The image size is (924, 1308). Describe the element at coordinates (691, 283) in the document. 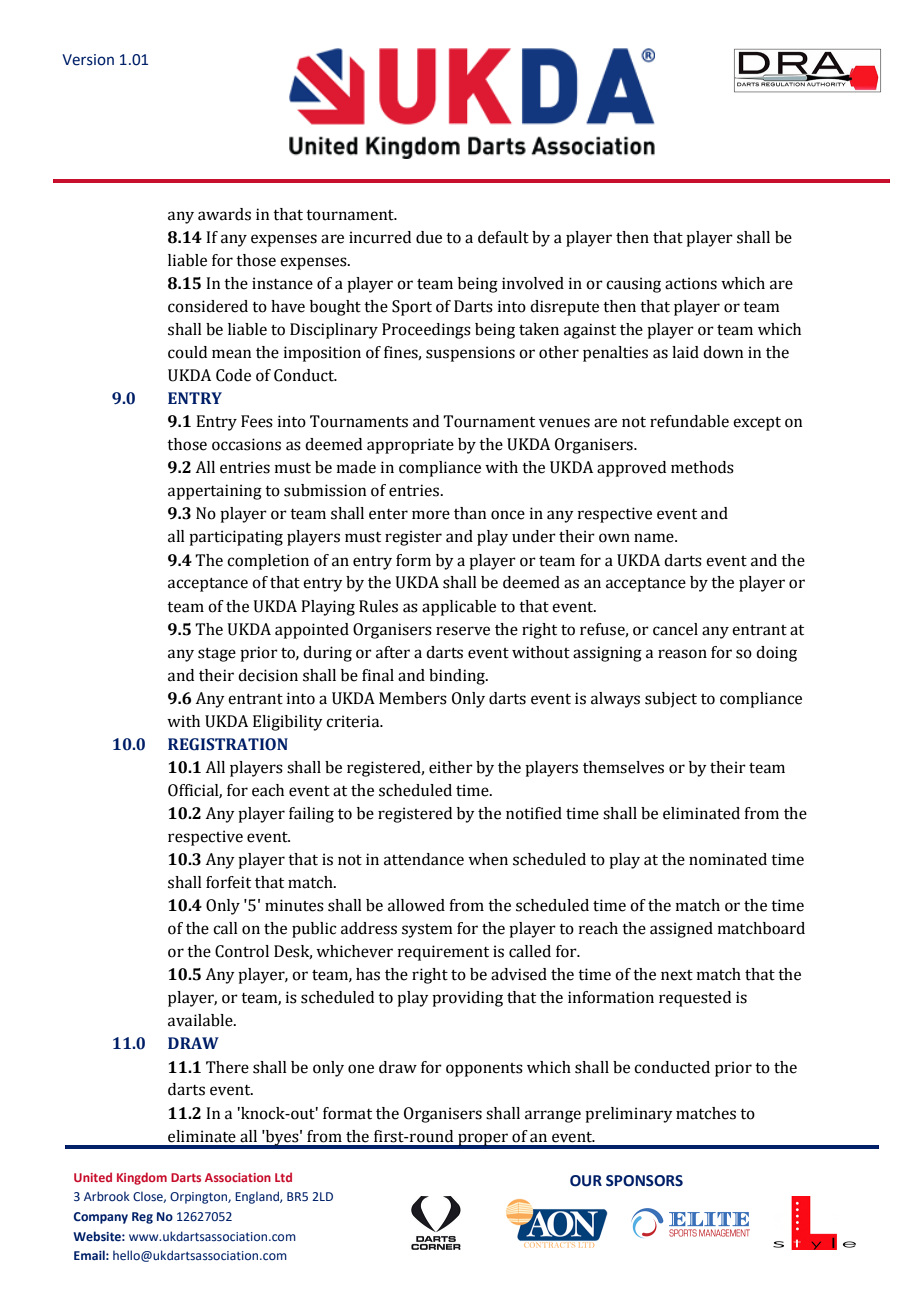

I see `actions` at that location.
